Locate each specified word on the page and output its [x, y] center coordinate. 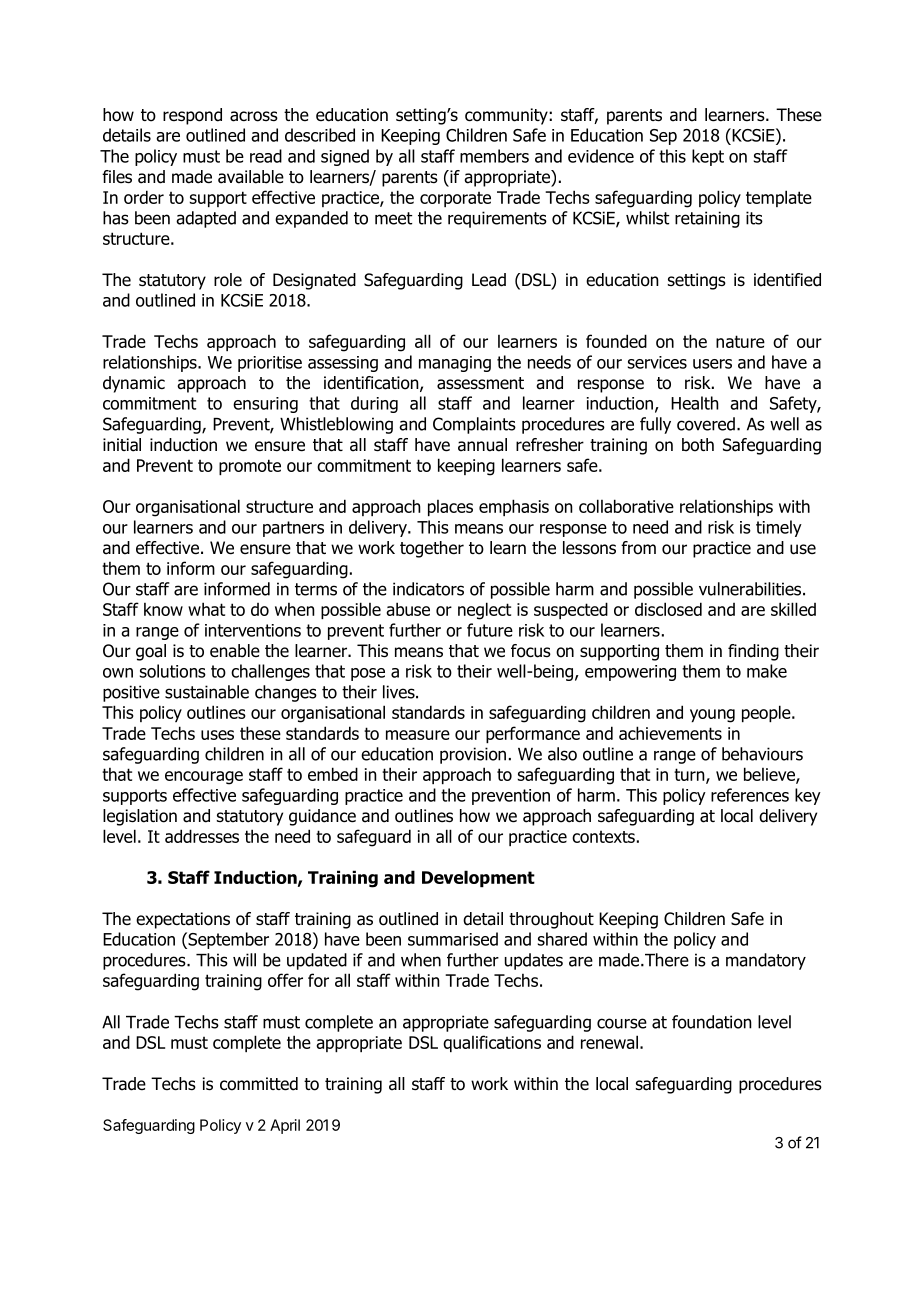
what [206, 609]
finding [753, 652]
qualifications [492, 1043]
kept [708, 157]
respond [192, 116]
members [494, 156]
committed [259, 1084]
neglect [484, 611]
